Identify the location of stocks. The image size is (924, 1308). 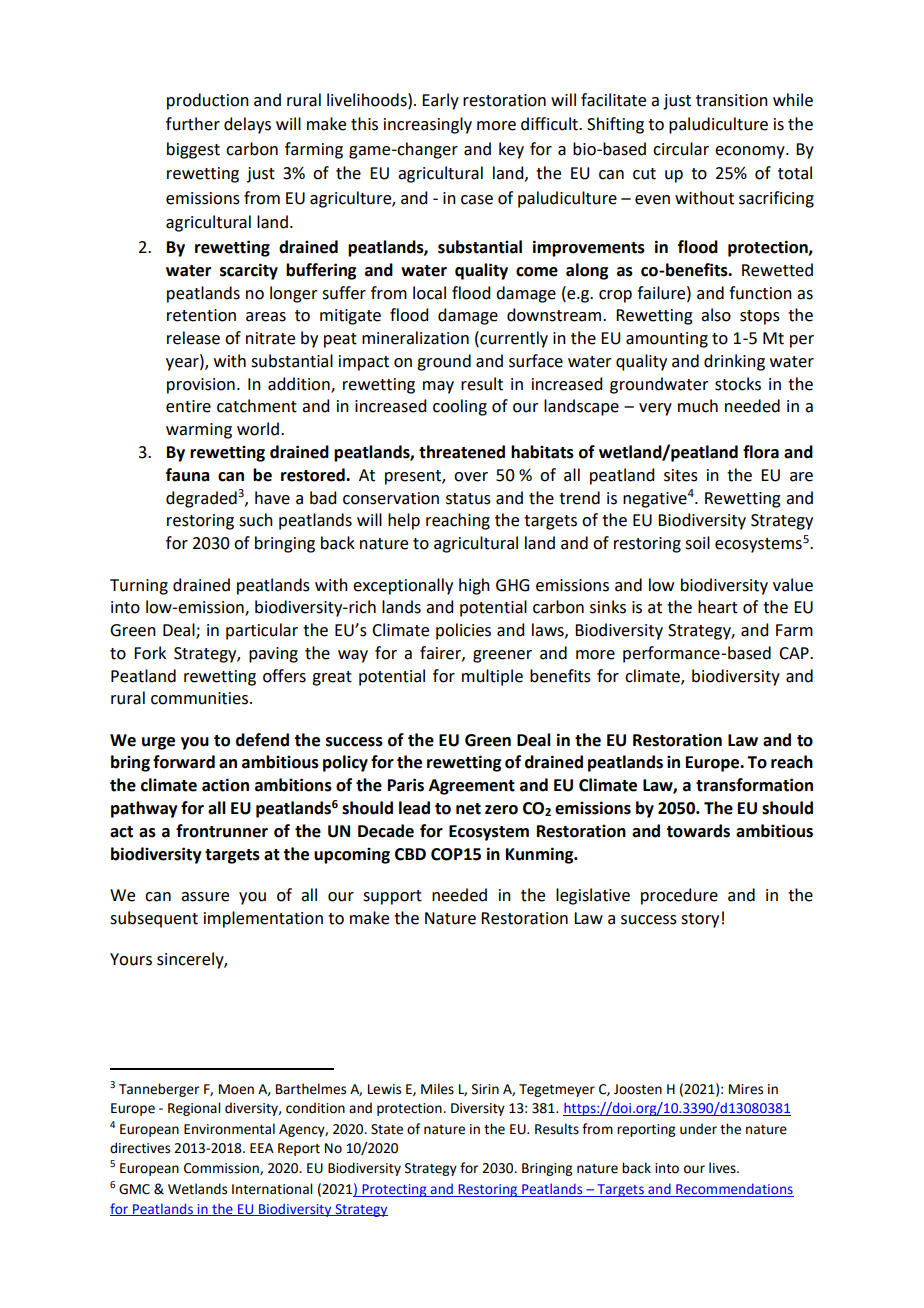
(738, 384).
